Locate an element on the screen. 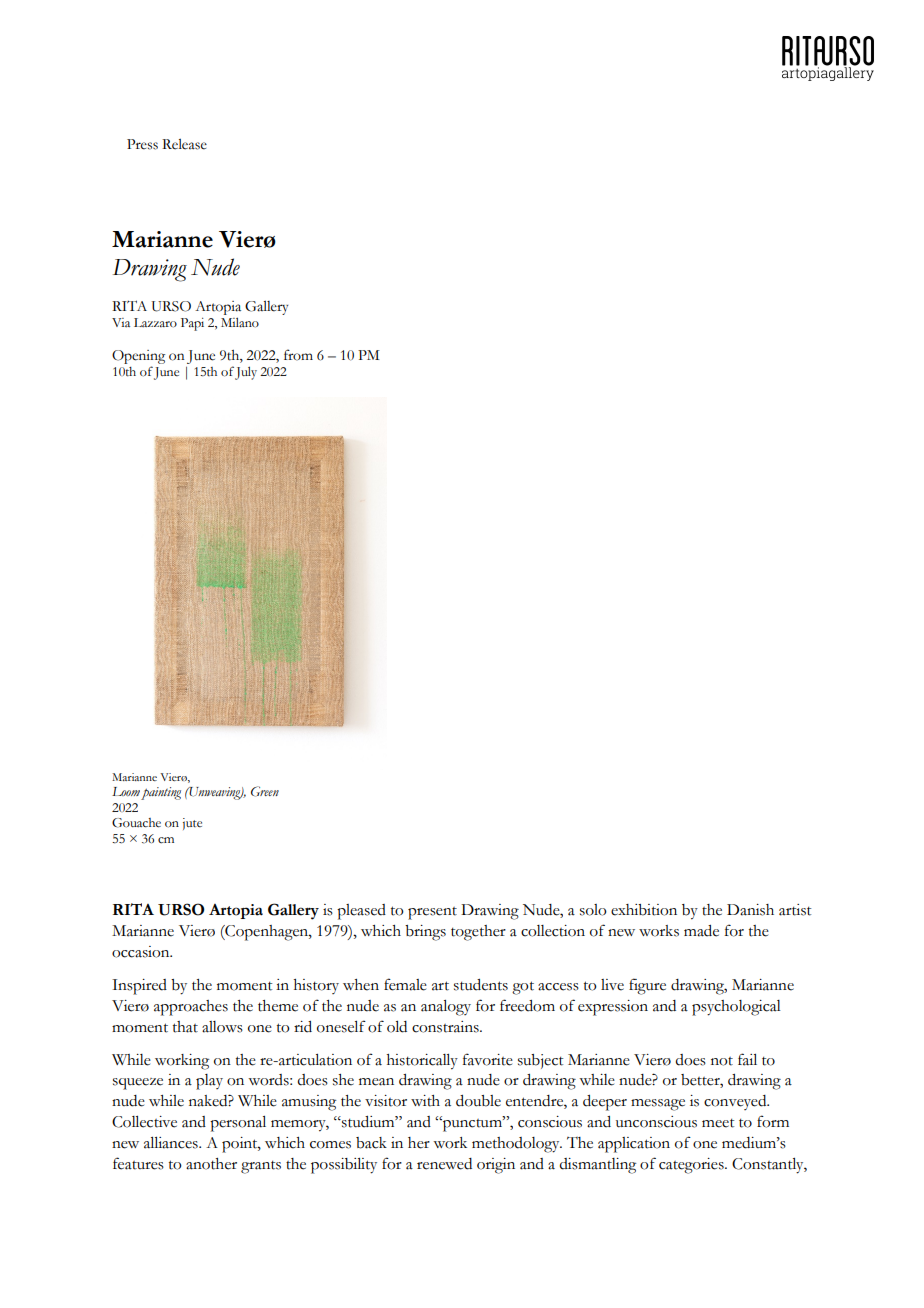 Image resolution: width=924 pixels, height=1308 pixels. Release is located at coordinates (184, 144).
